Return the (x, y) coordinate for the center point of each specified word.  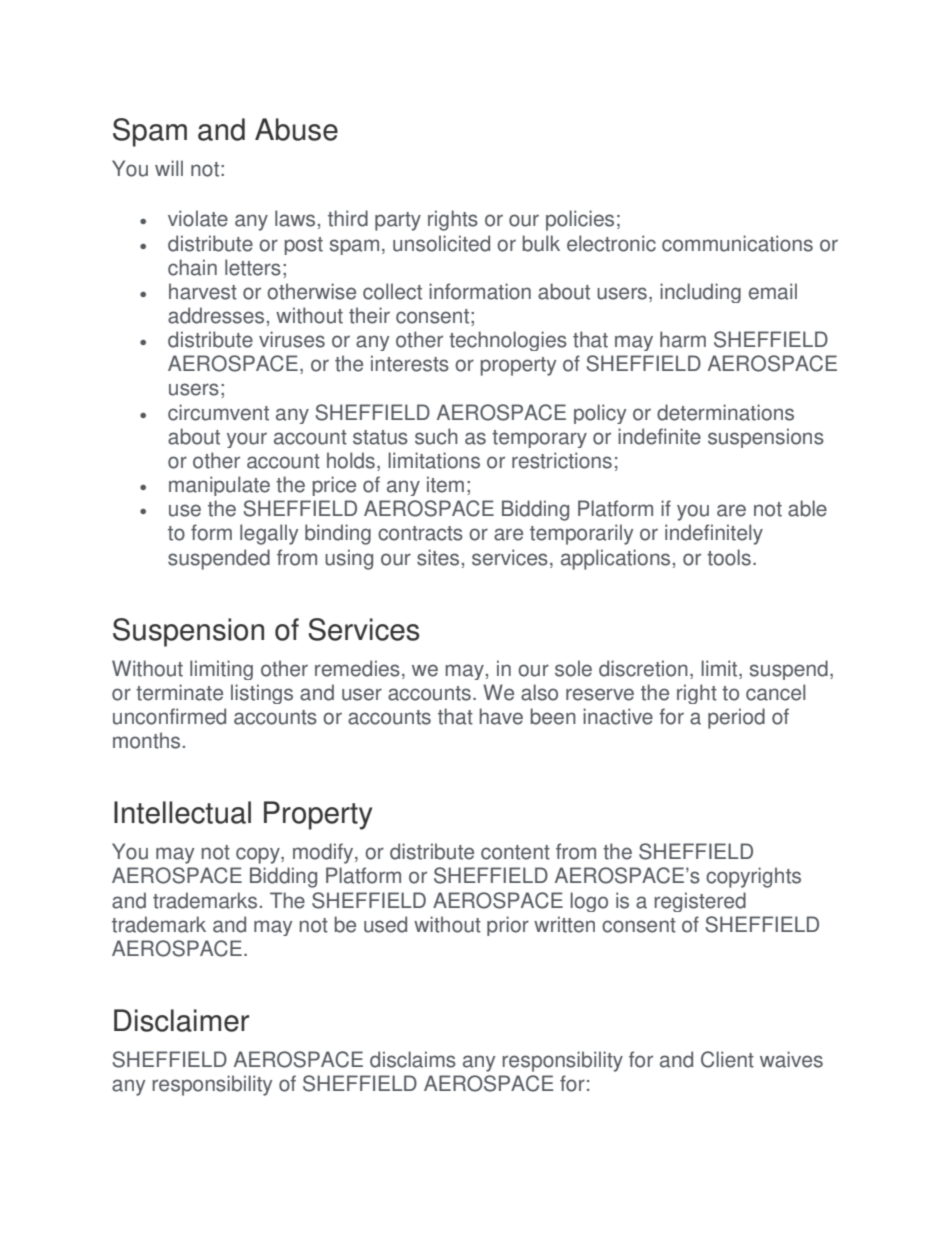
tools (729, 557)
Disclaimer (181, 1020)
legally (269, 534)
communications (737, 243)
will (169, 168)
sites (438, 557)
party (398, 221)
